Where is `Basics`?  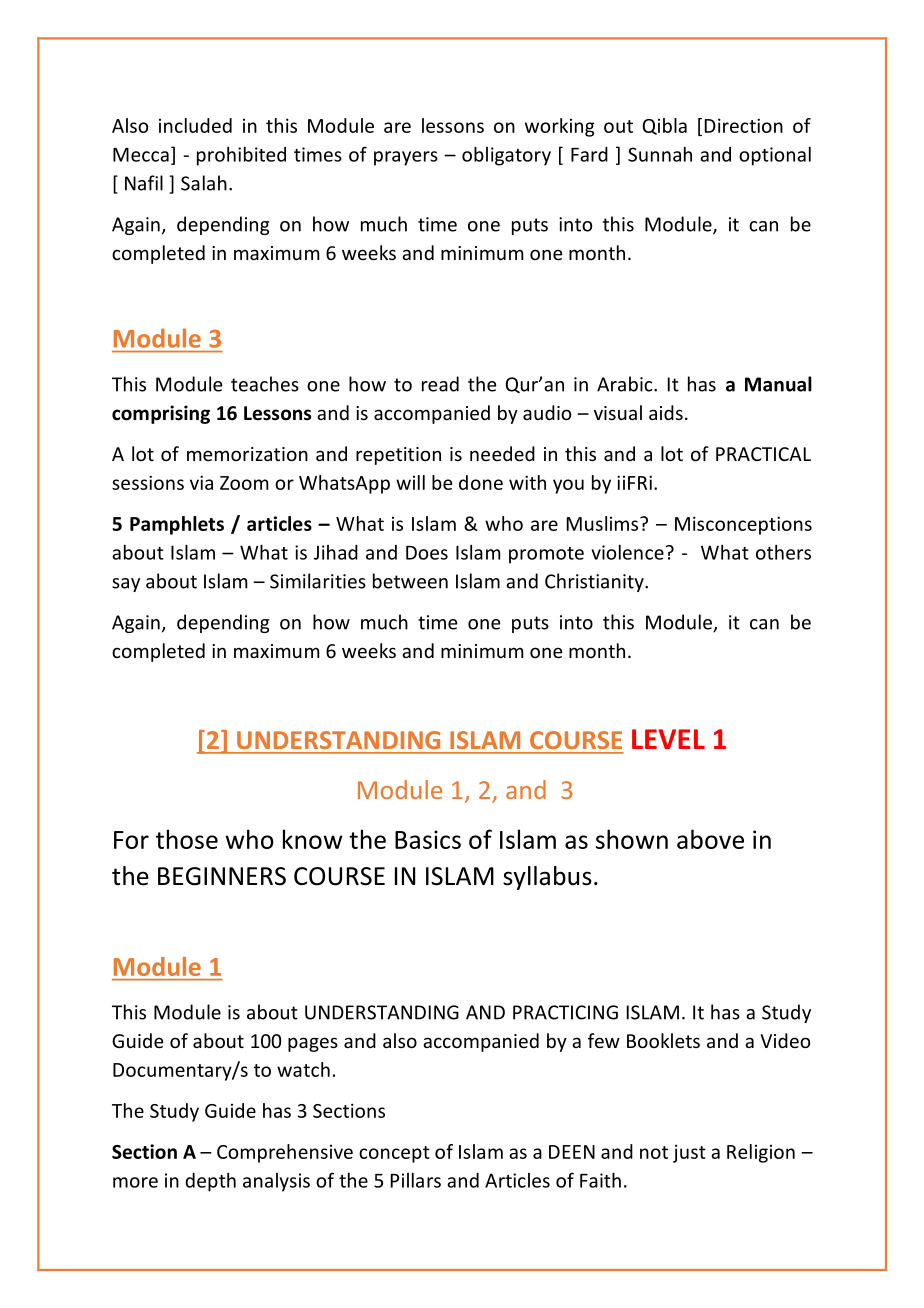
Basics is located at coordinates (428, 839).
